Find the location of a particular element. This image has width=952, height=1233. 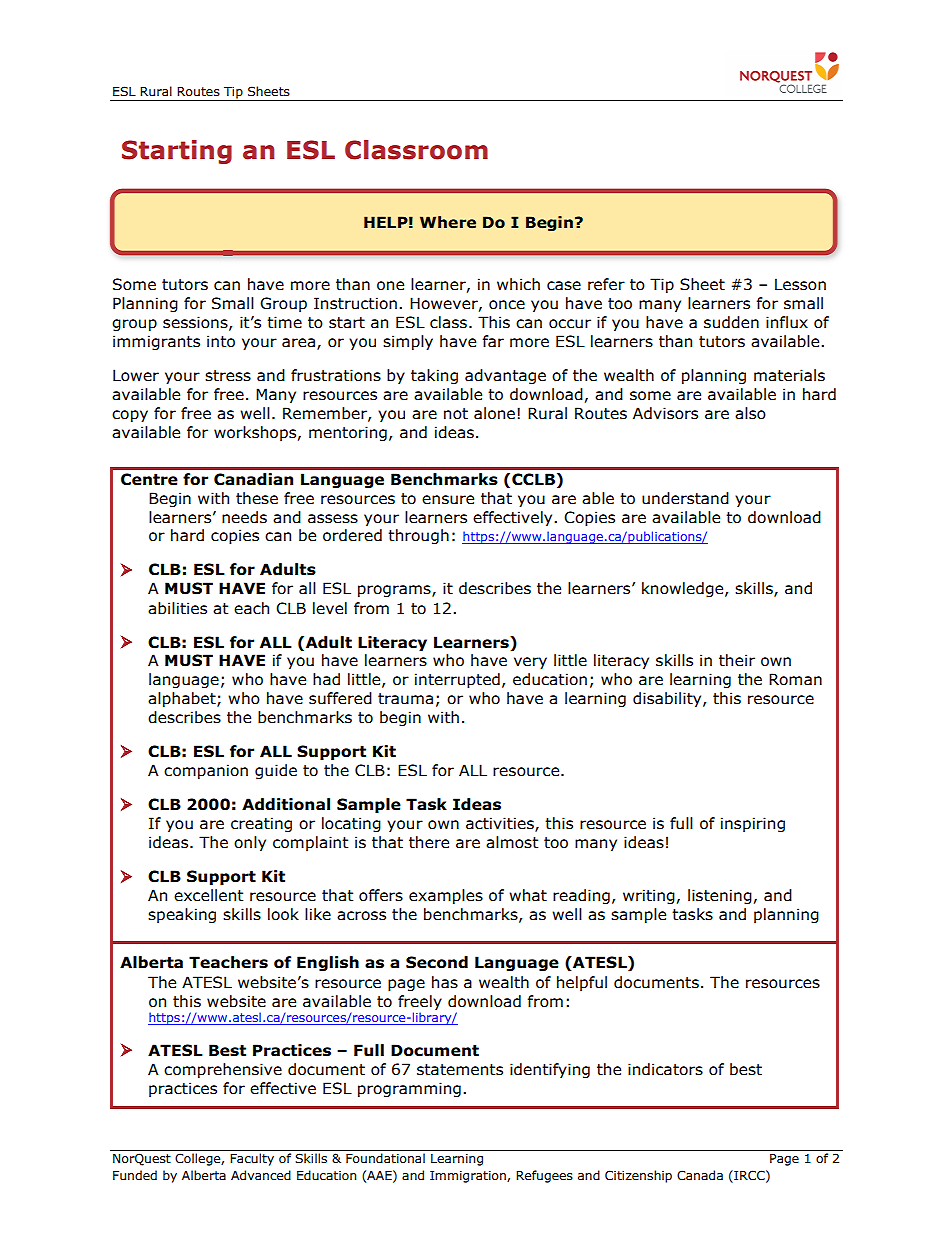

Lesson is located at coordinates (800, 284).
